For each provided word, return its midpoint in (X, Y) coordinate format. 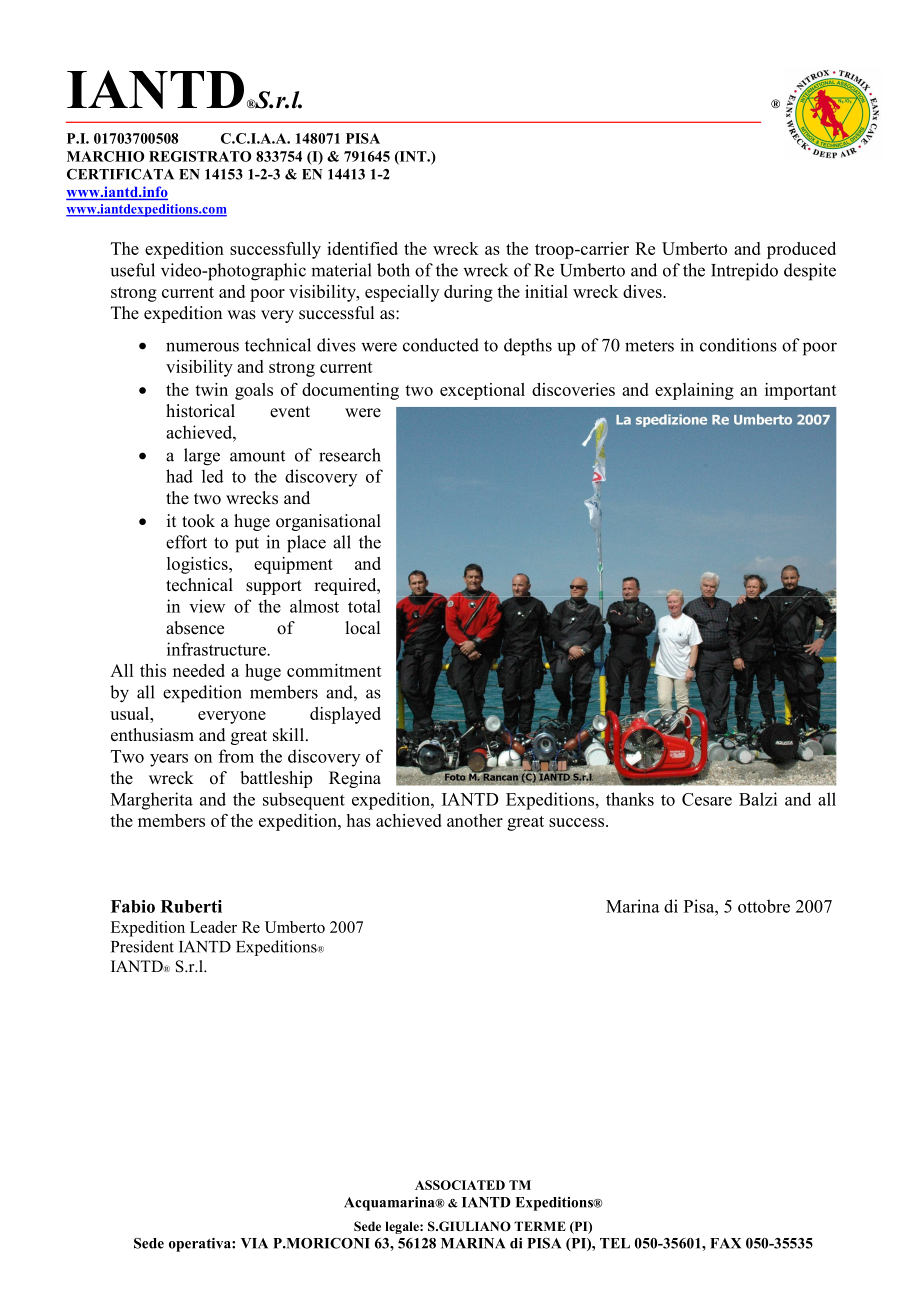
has (359, 820)
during (468, 293)
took (198, 521)
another (475, 820)
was (241, 315)
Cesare (707, 799)
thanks (630, 799)
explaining (694, 391)
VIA (254, 1243)
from (236, 756)
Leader (213, 927)
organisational (328, 522)
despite (810, 272)
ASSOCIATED (460, 1185)
